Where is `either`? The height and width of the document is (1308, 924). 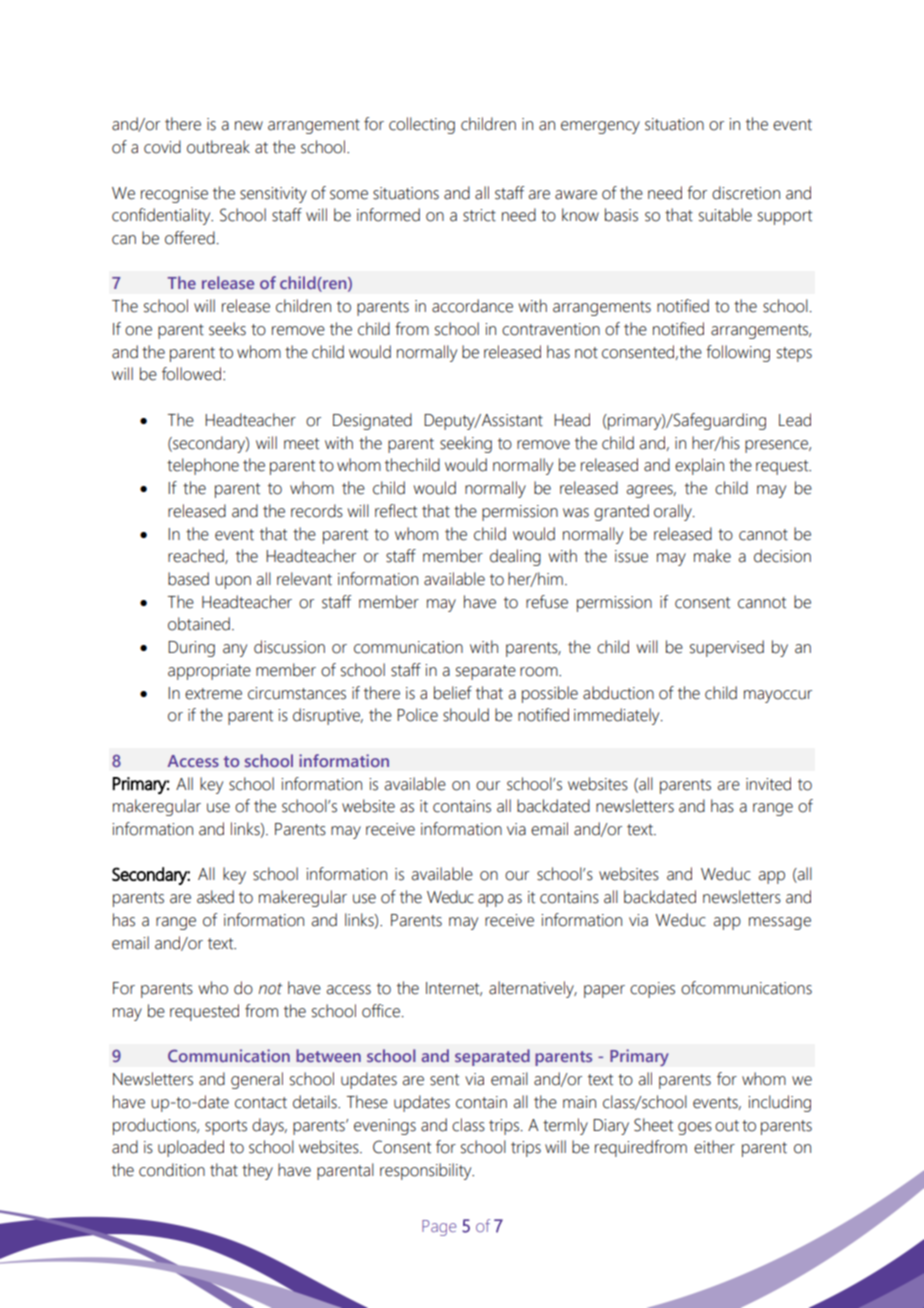 either is located at coordinates (714, 1147).
